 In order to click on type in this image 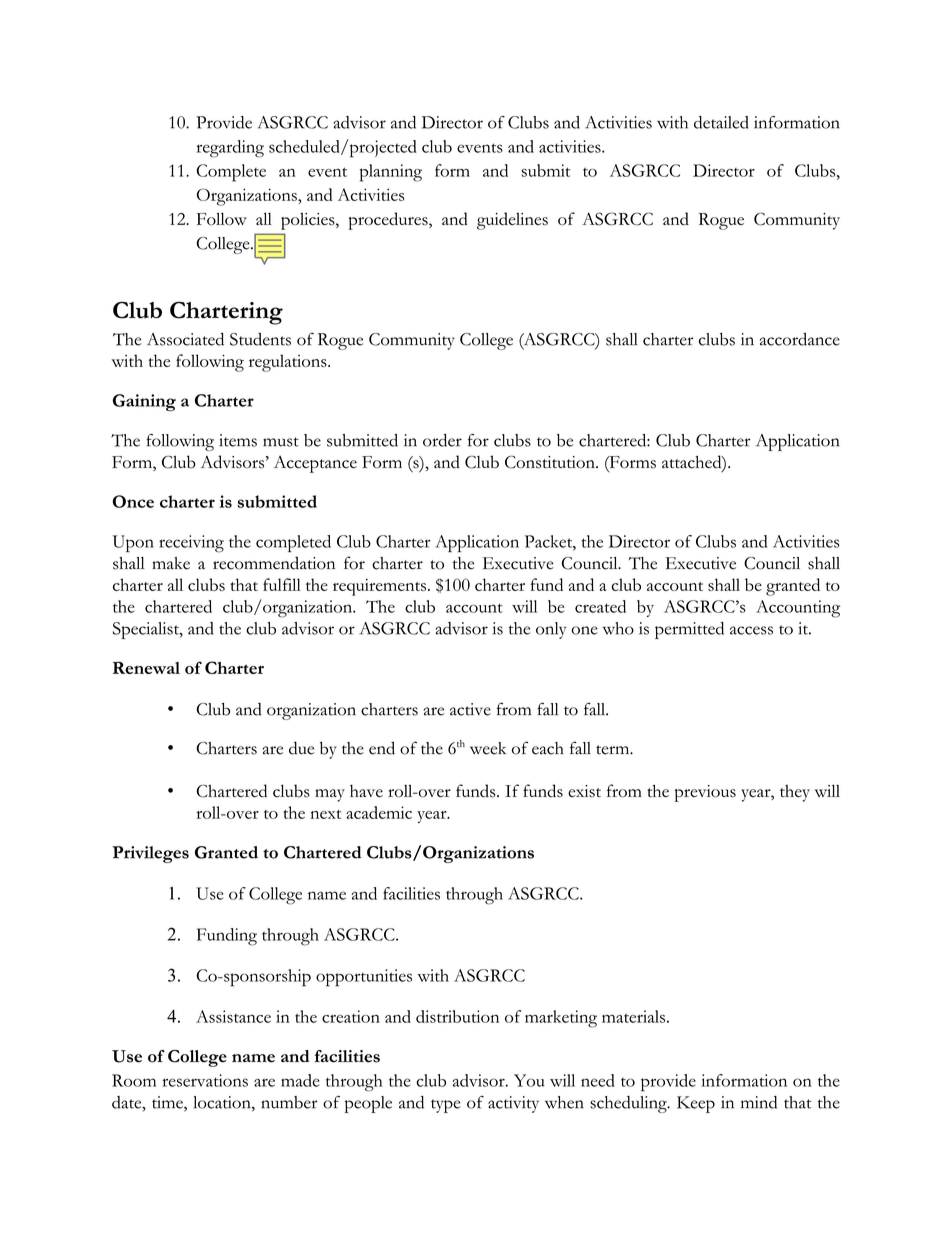, I will do `click(446, 1106)`.
